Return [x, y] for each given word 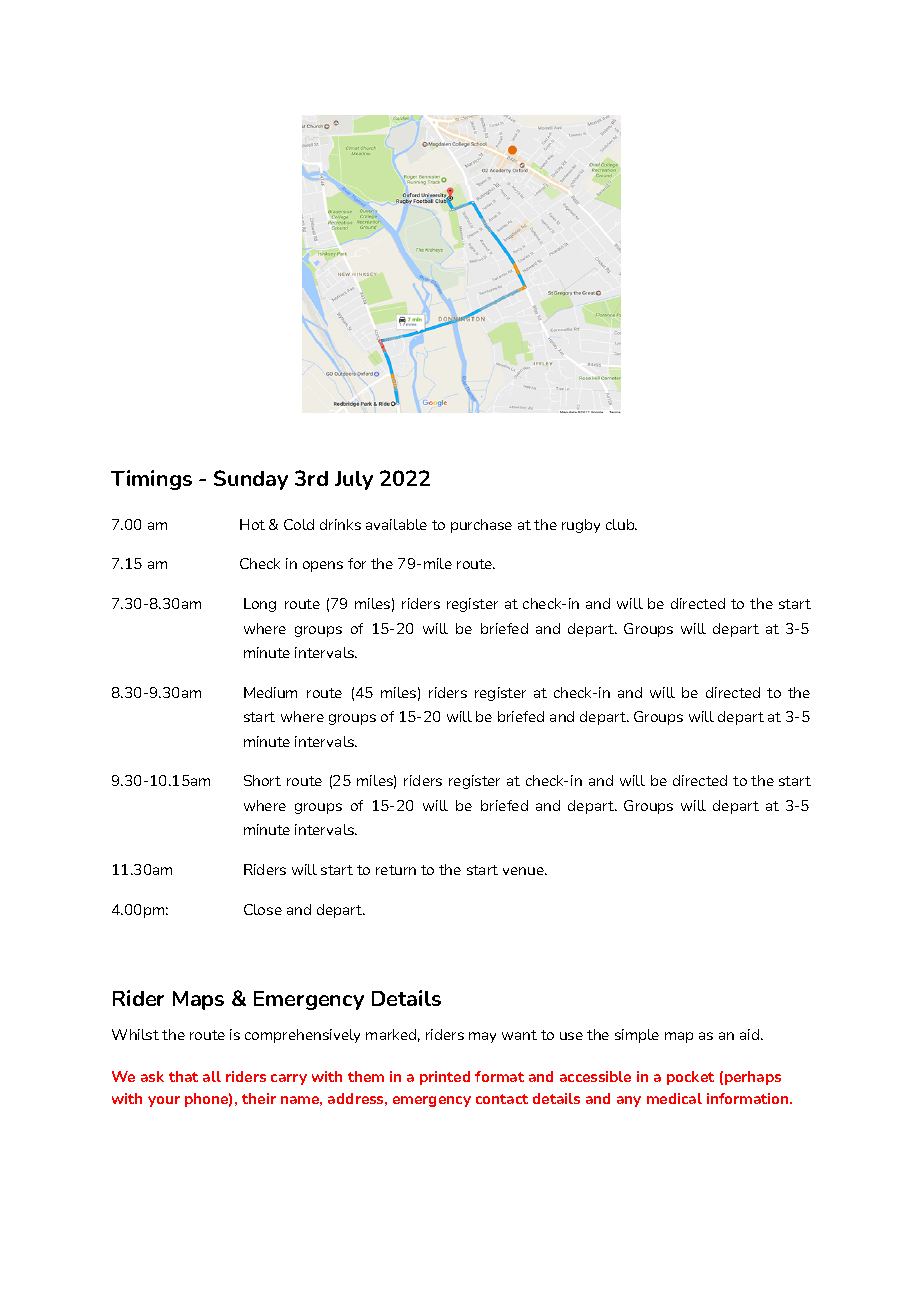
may [482, 1037]
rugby [581, 526]
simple [637, 1036]
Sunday [251, 480]
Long [260, 605]
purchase [481, 526]
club [621, 524]
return [396, 870]
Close [263, 909]
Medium [270, 692]
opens [323, 566]
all [212, 1076]
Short [262, 780]
